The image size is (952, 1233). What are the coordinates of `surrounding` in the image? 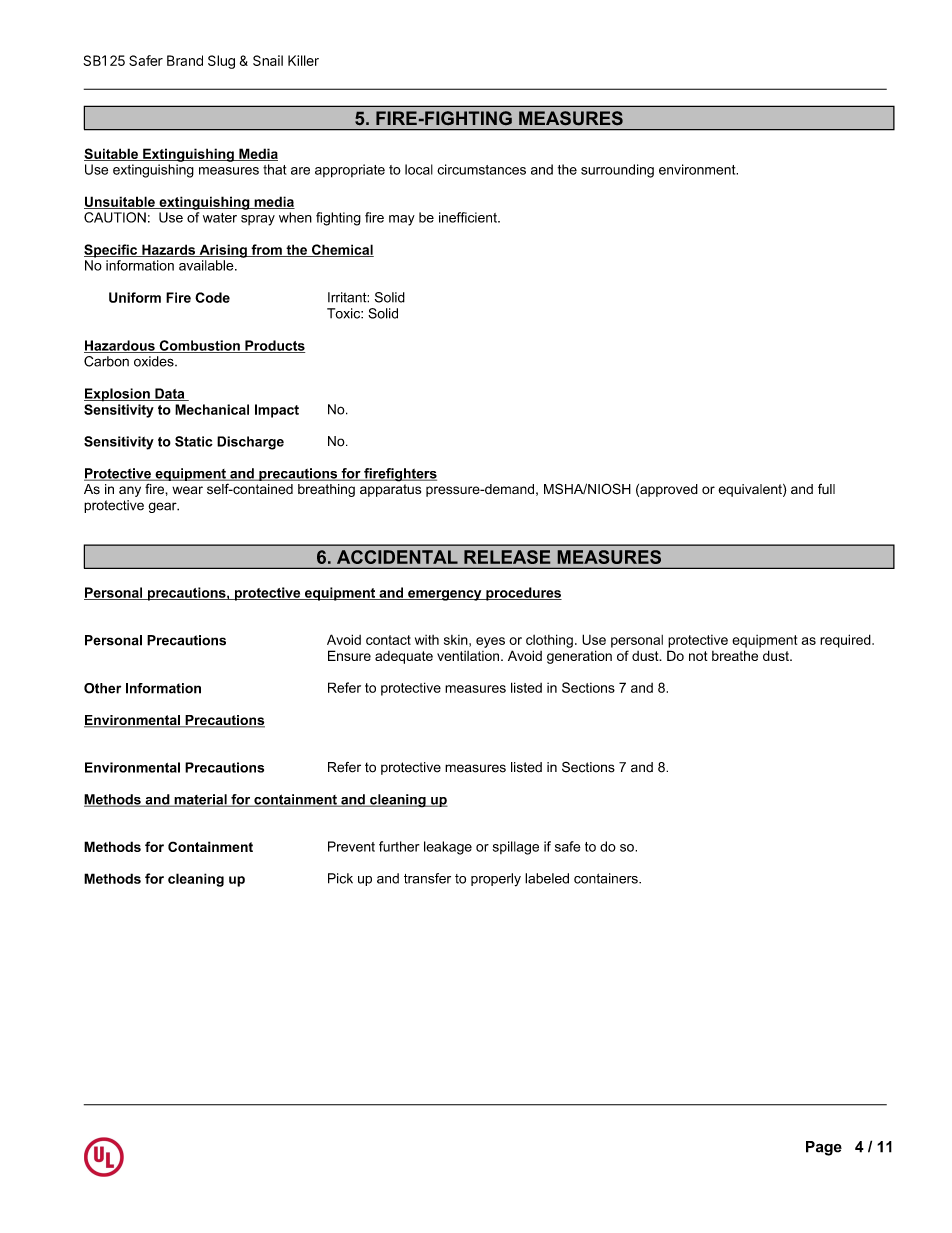 It's located at (617, 171).
